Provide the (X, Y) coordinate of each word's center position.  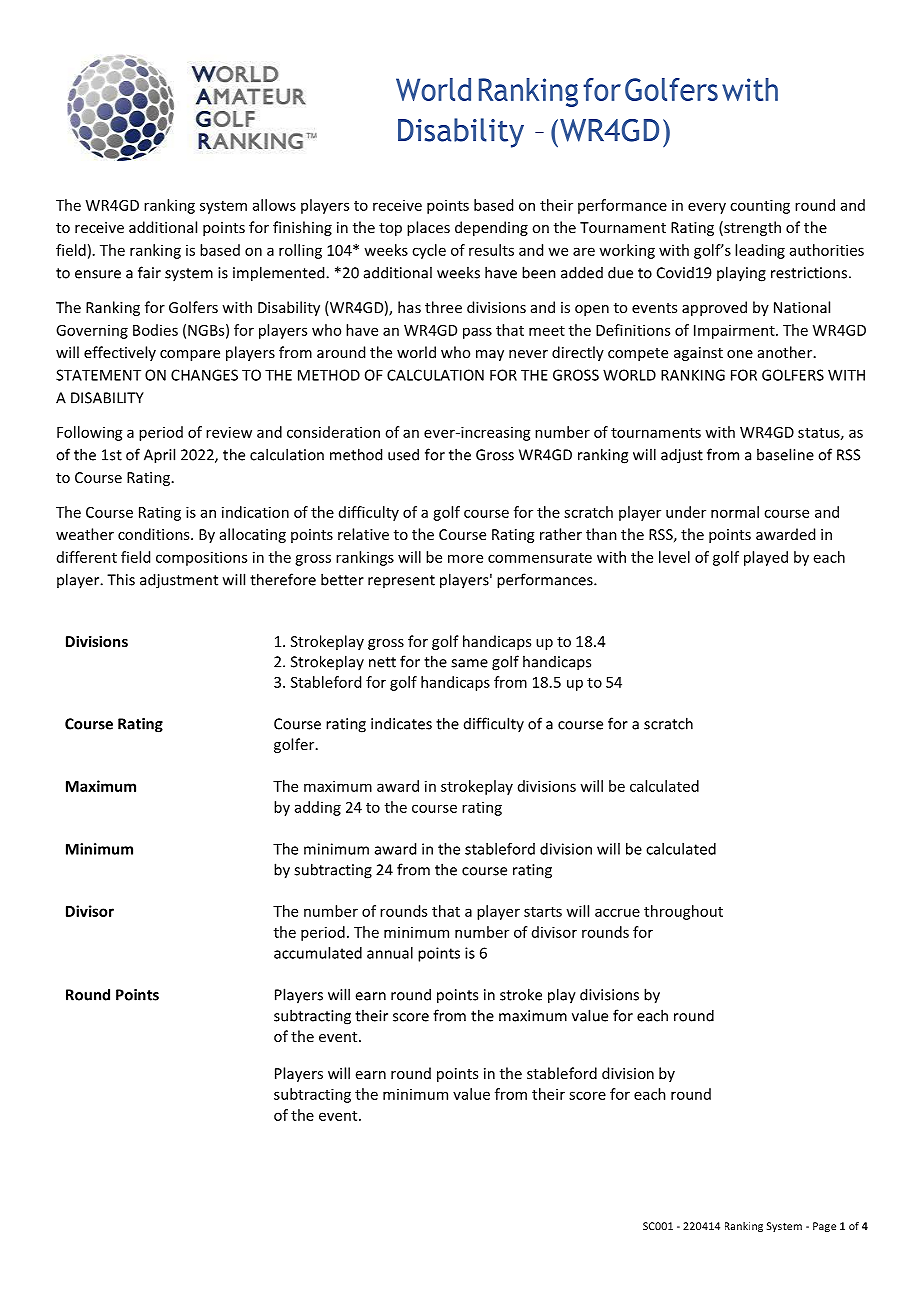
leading (760, 251)
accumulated (318, 953)
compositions (201, 558)
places (428, 228)
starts (543, 912)
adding (318, 808)
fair (149, 272)
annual (390, 953)
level (674, 557)
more (465, 558)
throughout (683, 912)
